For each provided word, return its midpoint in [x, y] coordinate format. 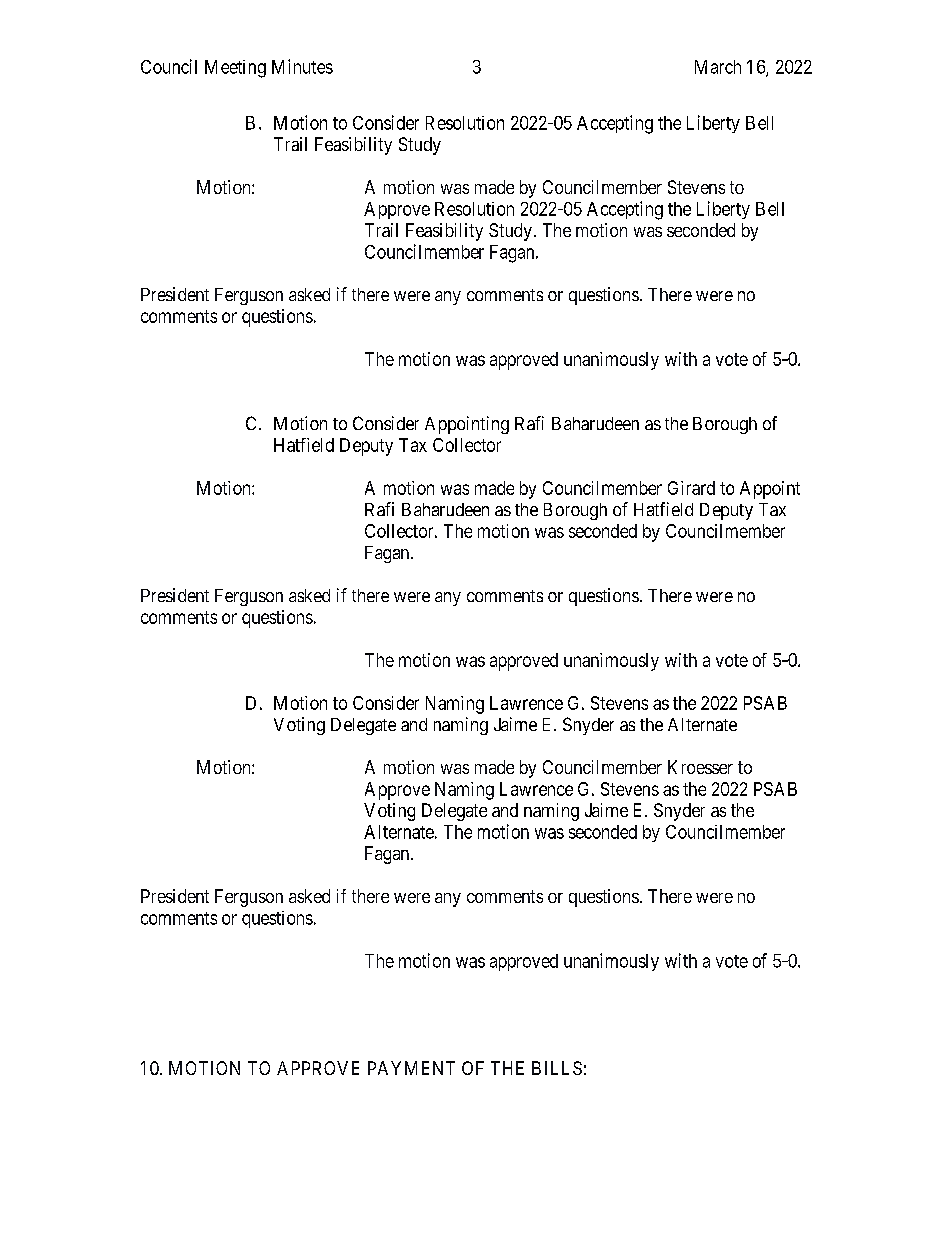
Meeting [235, 69]
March [718, 67]
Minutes [302, 66]
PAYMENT [411, 1068]
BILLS [557, 1068]
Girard [691, 488]
